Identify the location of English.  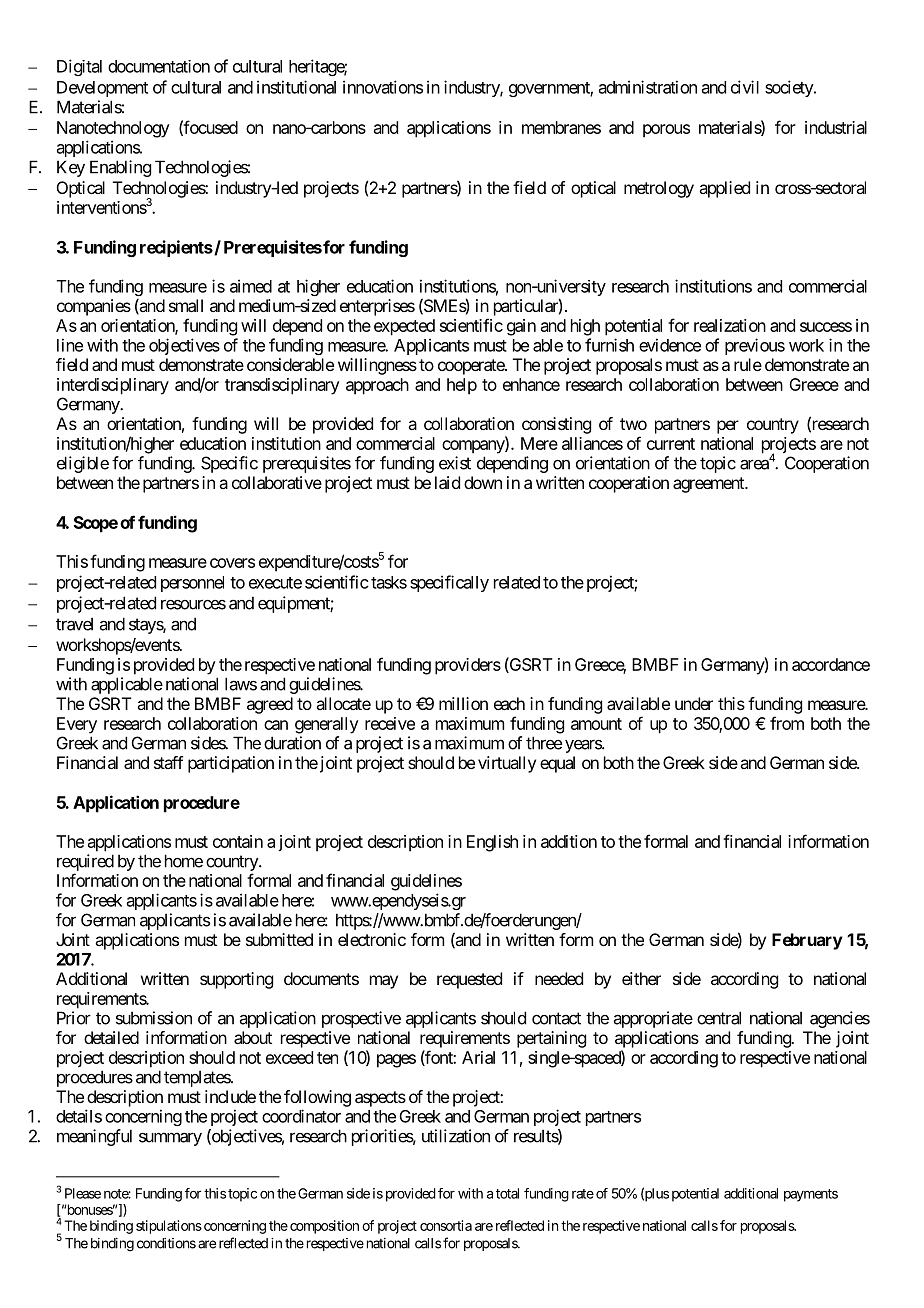
(492, 843).
